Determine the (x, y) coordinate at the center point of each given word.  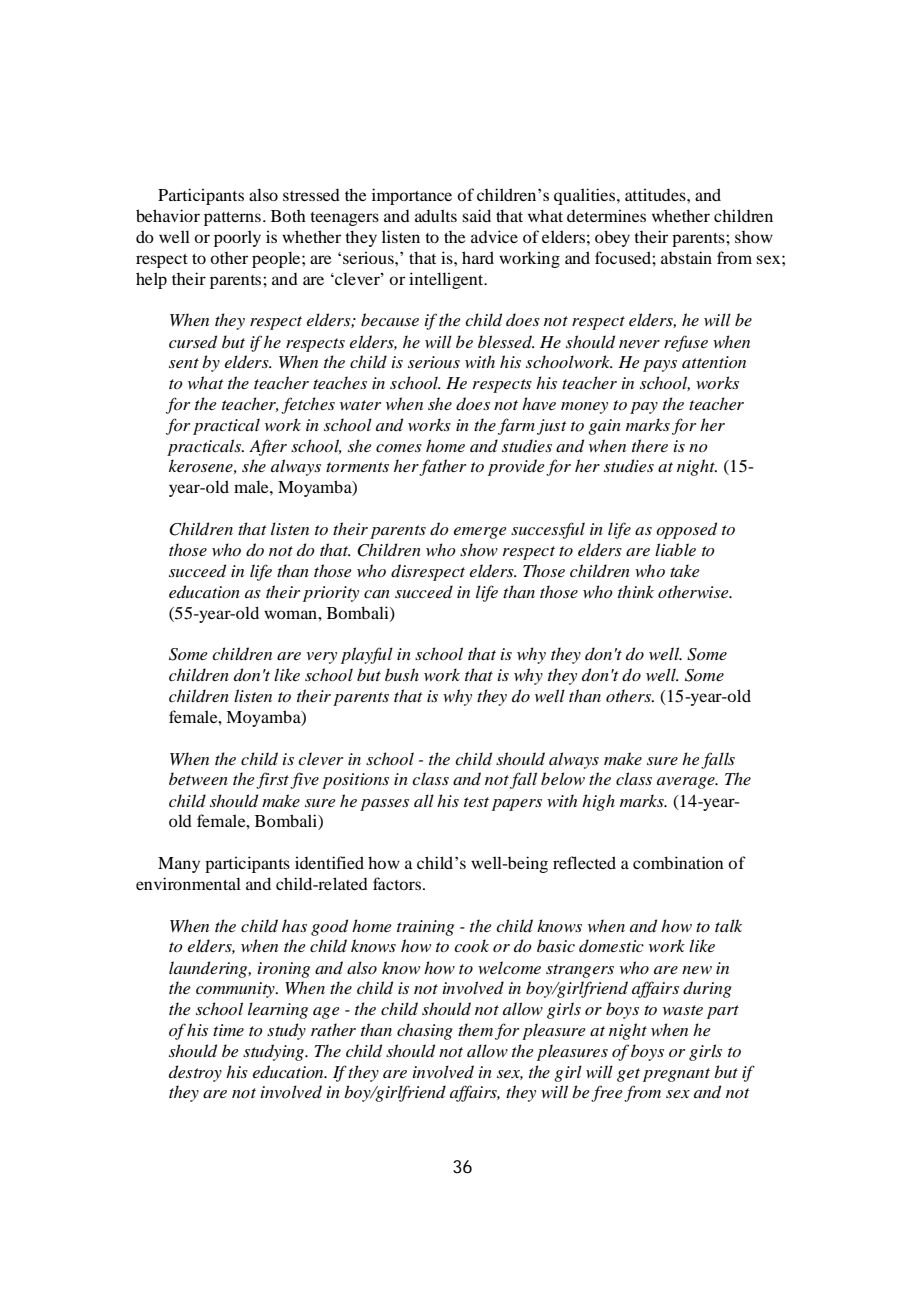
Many (179, 865)
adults (436, 215)
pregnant (676, 1075)
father (442, 467)
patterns (232, 219)
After (268, 447)
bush (402, 674)
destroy (195, 1073)
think (636, 591)
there (650, 445)
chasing (425, 1031)
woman (291, 614)
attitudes (656, 194)
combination (678, 862)
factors (398, 883)
